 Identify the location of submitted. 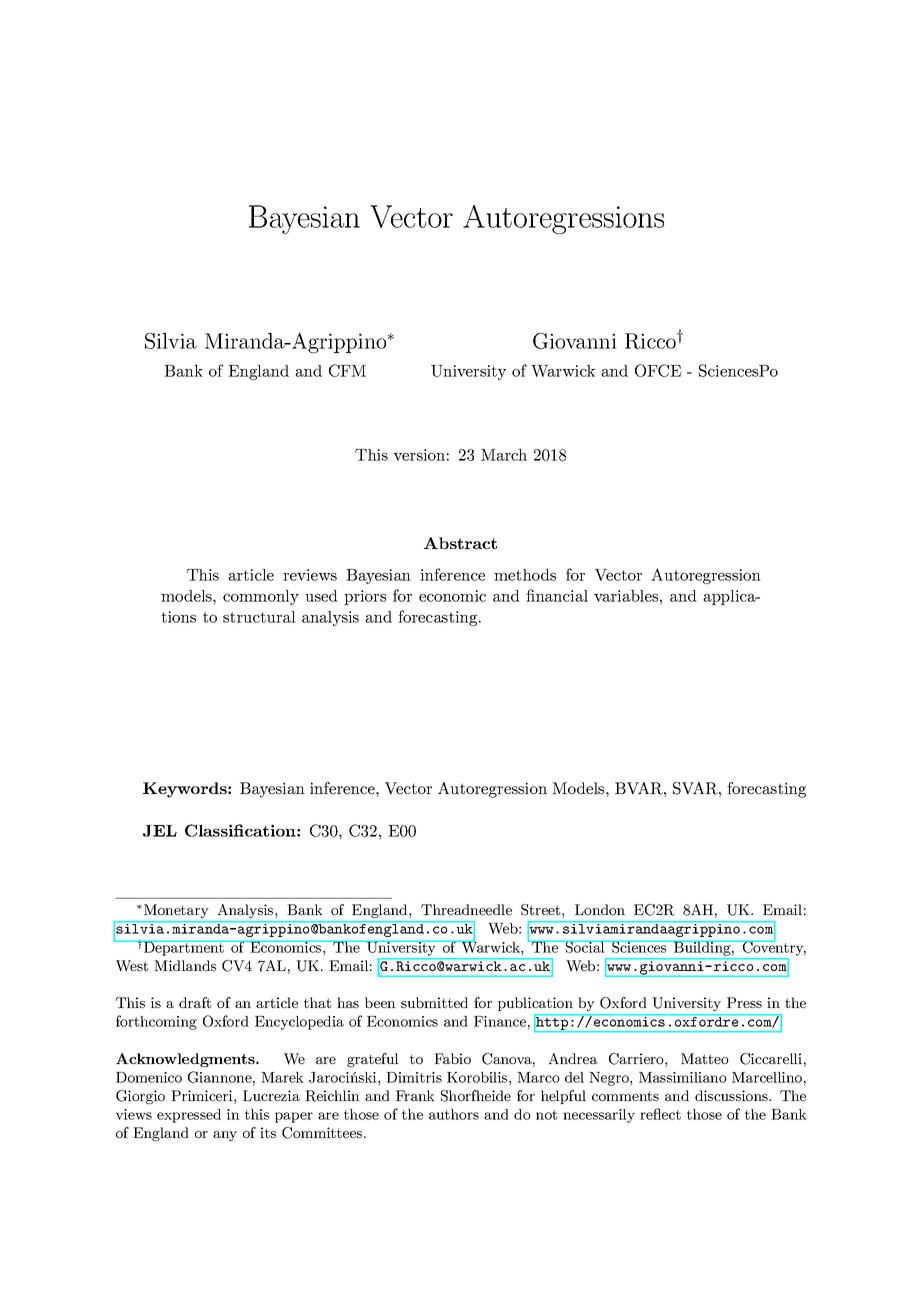
(434, 1002).
